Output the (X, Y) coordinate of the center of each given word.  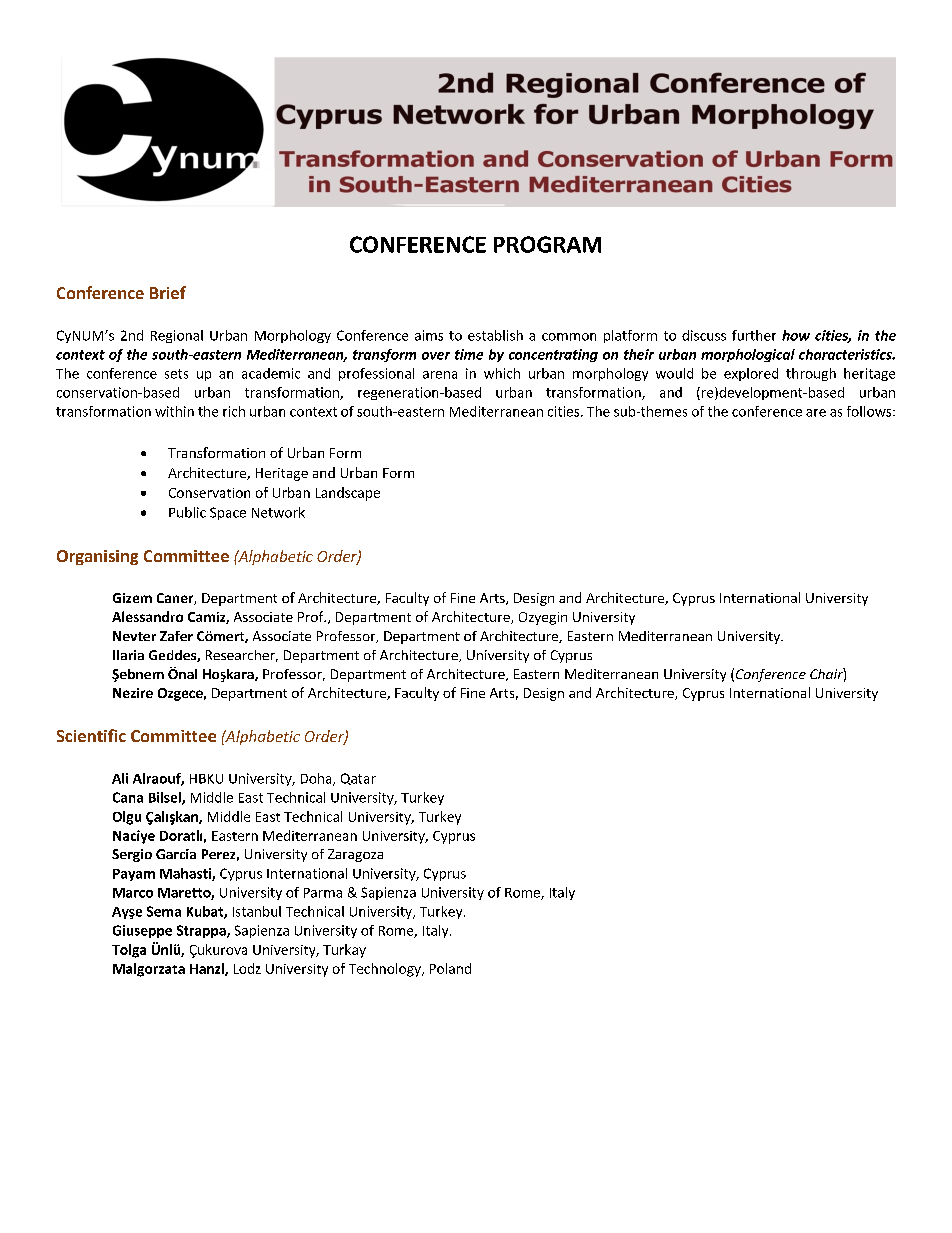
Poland (450, 968)
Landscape (348, 494)
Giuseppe (142, 931)
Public (187, 512)
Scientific (91, 735)
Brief (168, 292)
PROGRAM (547, 244)
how (796, 335)
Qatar (358, 779)
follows (870, 411)
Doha (317, 779)
